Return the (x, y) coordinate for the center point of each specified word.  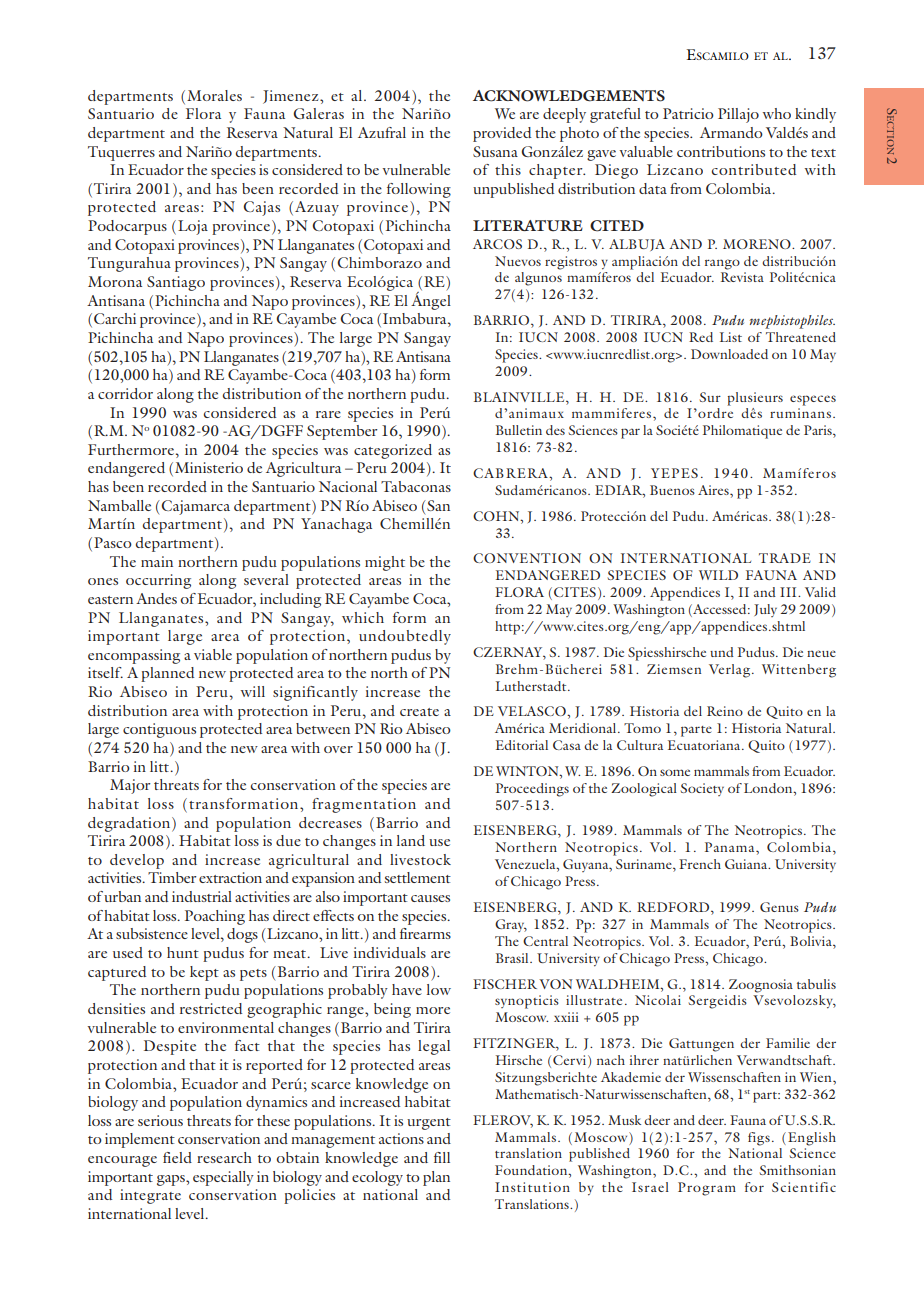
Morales (214, 95)
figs (759, 1139)
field (177, 1157)
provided (502, 134)
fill (442, 1157)
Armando (731, 132)
